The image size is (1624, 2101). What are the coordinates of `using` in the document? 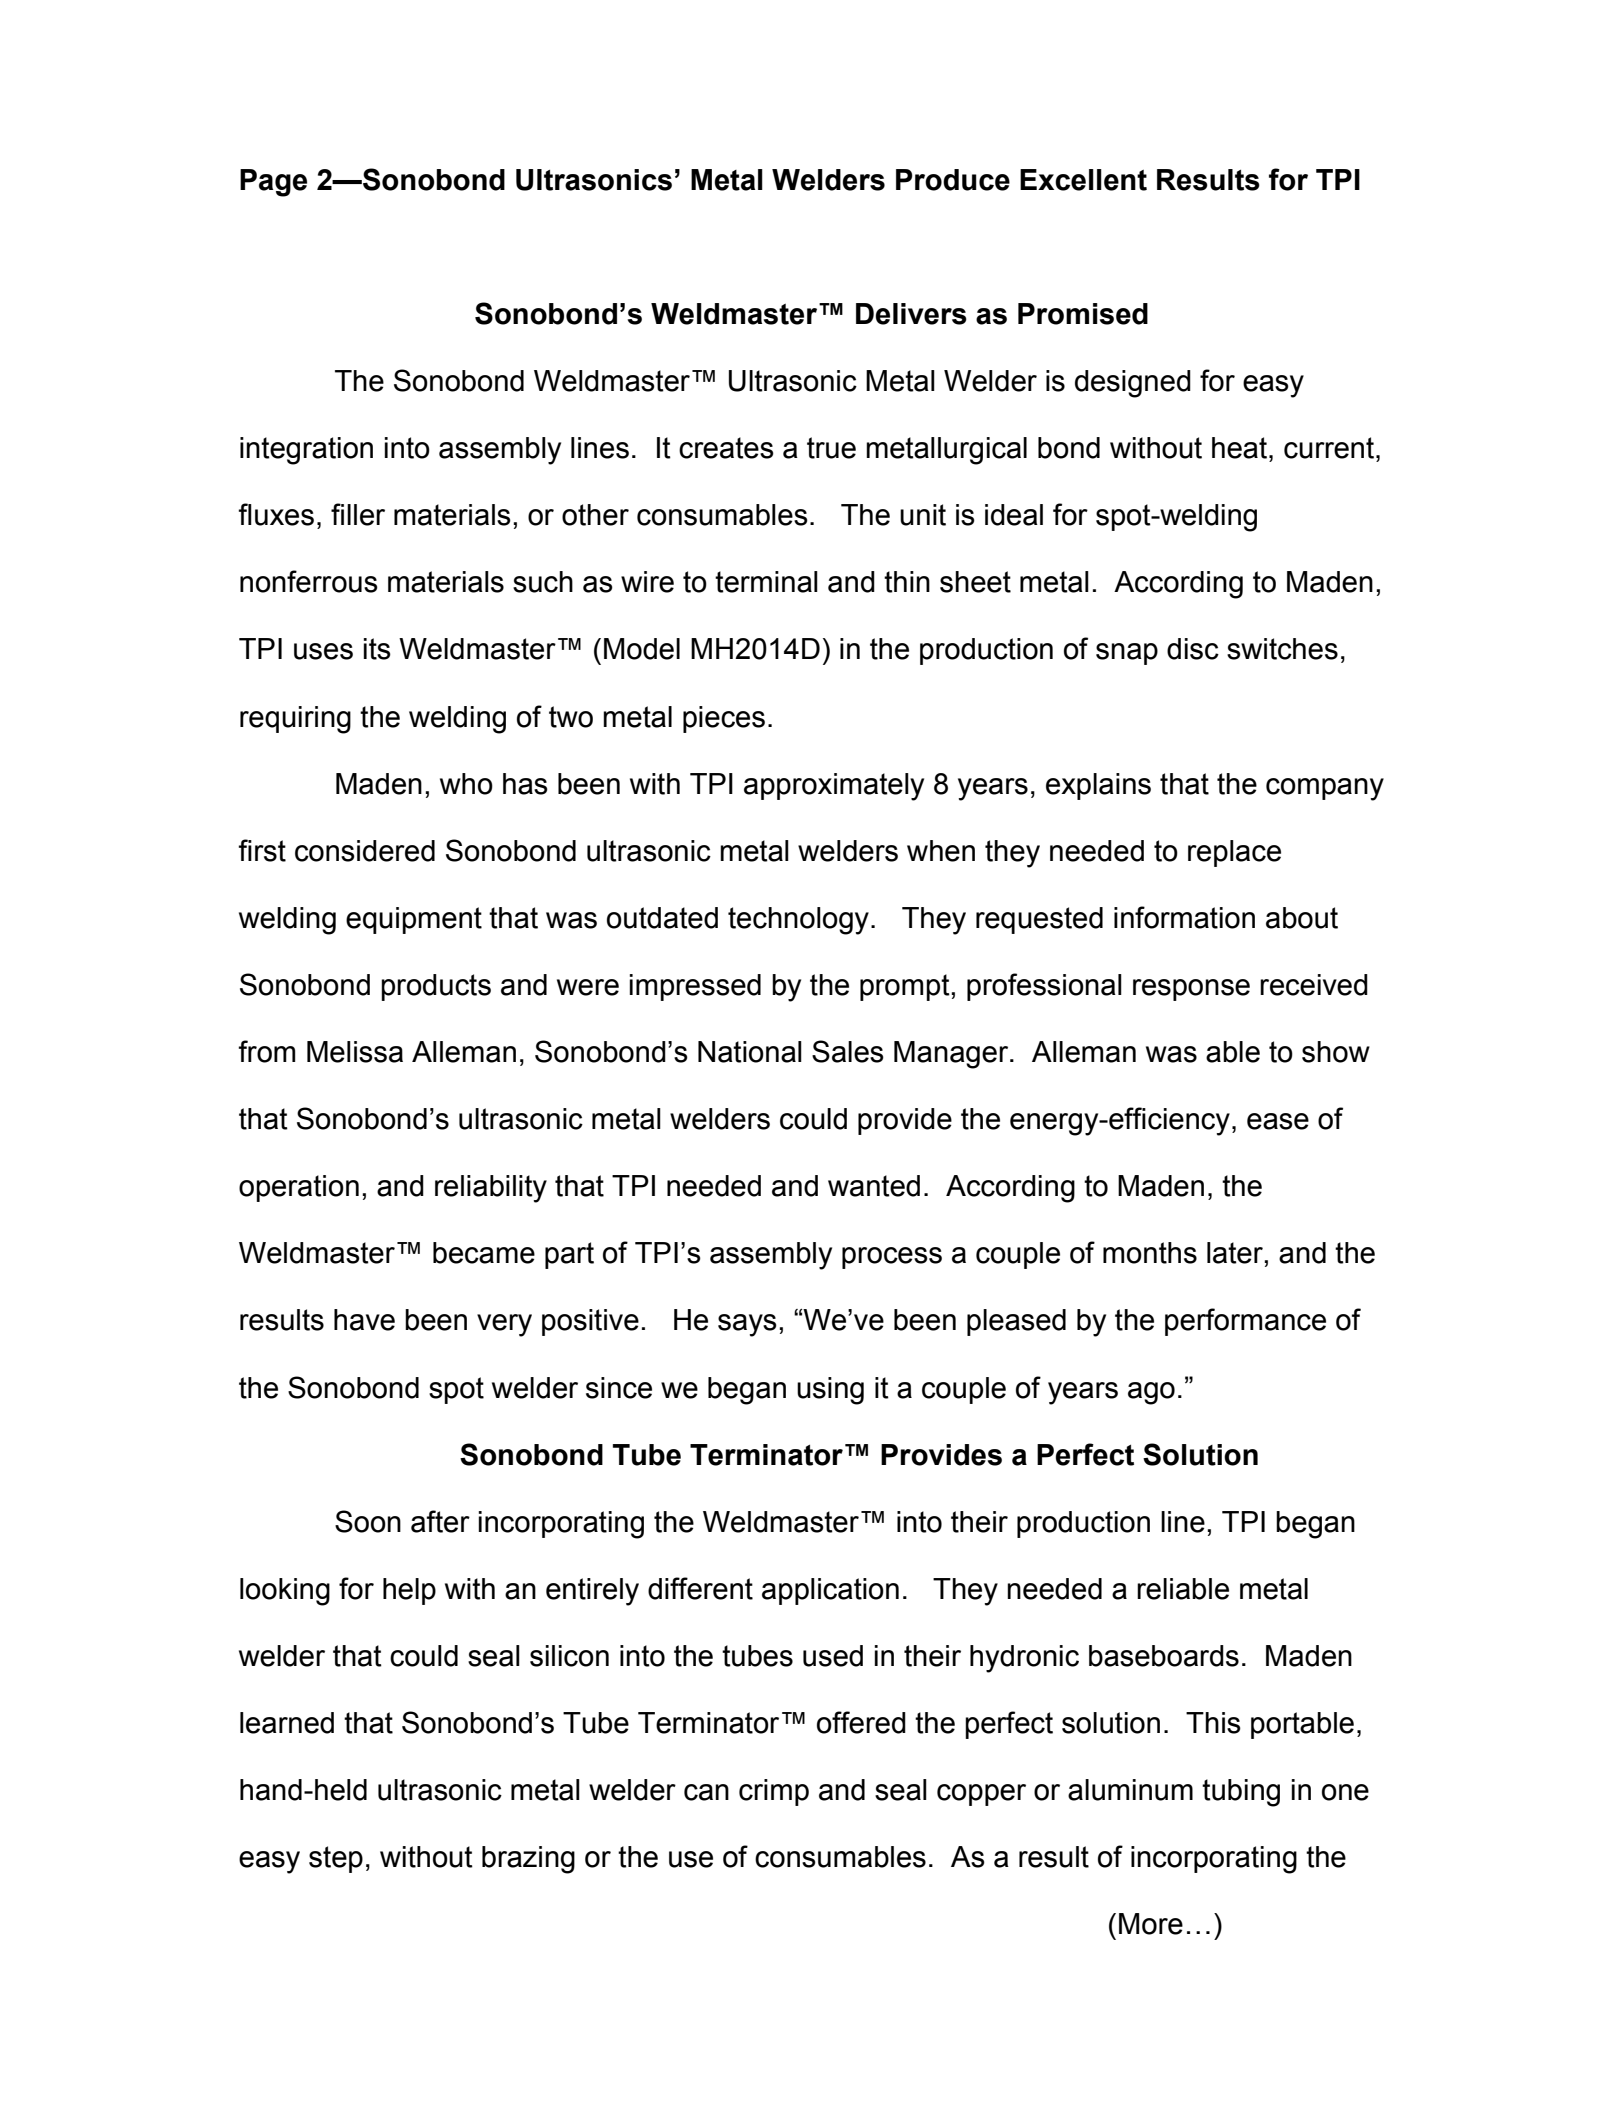 It's located at (830, 1391).
